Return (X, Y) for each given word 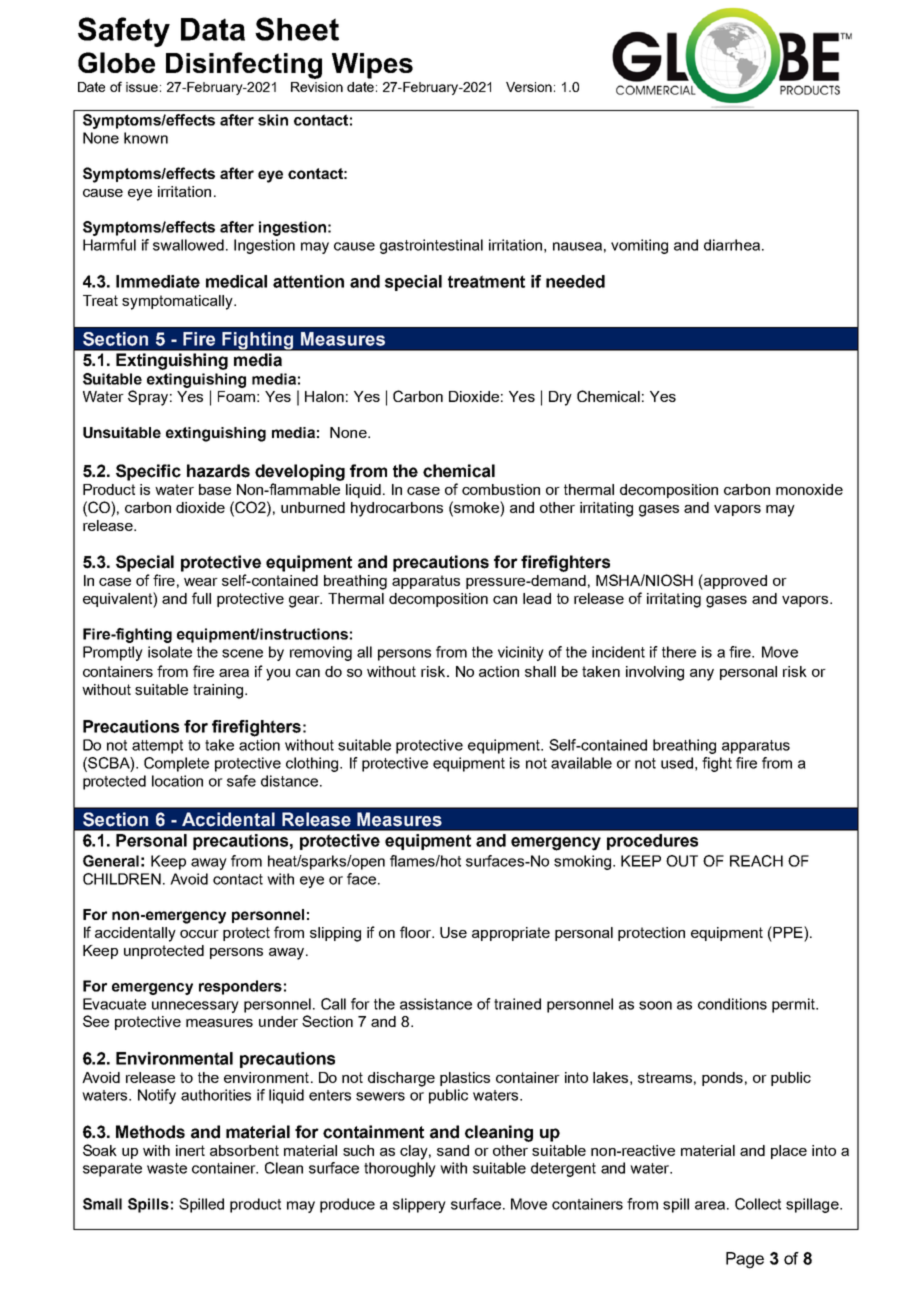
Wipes (372, 66)
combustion (501, 489)
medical (236, 281)
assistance (436, 1004)
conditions (732, 1004)
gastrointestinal (431, 246)
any (702, 675)
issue (142, 87)
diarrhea (732, 245)
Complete (176, 764)
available (581, 763)
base (215, 489)
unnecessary (195, 1007)
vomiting (639, 246)
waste (167, 1168)
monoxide (809, 489)
